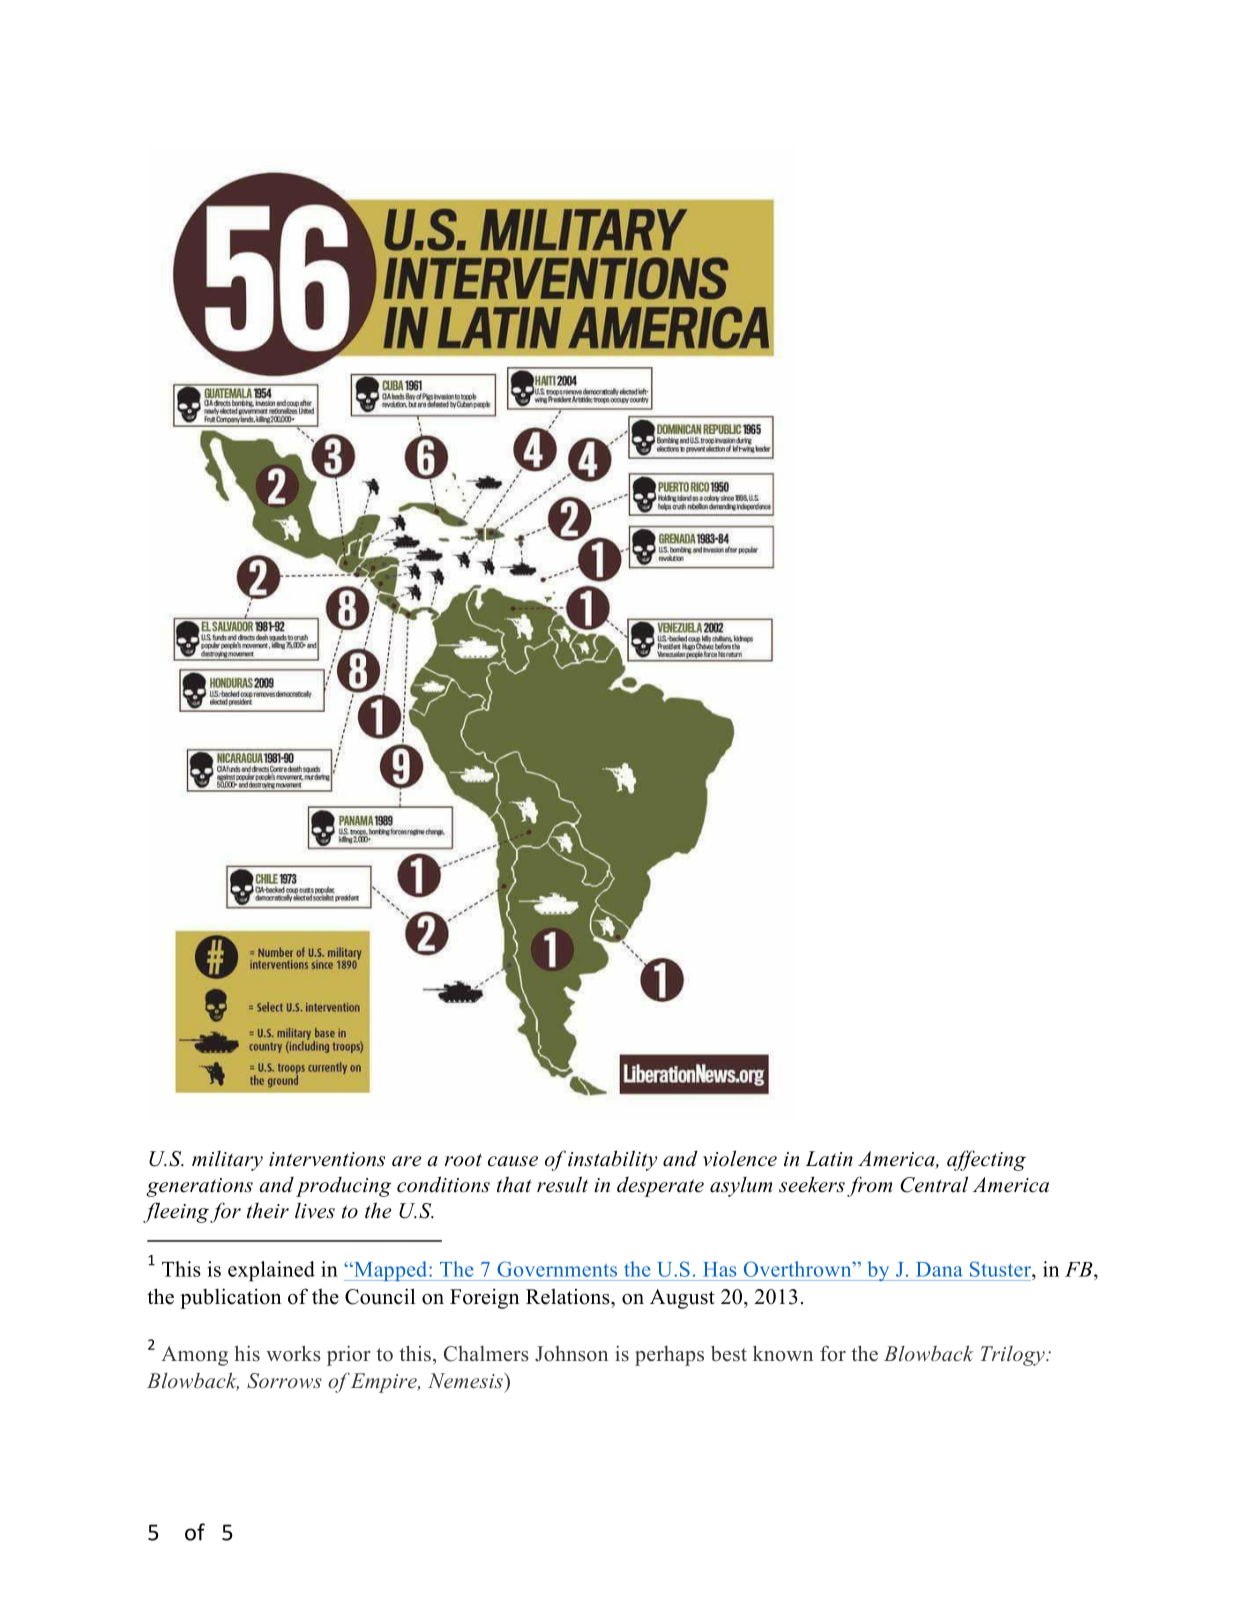 This screenshot has width=1252, height=1620. I want to click on Sorrows, so click(284, 1381).
